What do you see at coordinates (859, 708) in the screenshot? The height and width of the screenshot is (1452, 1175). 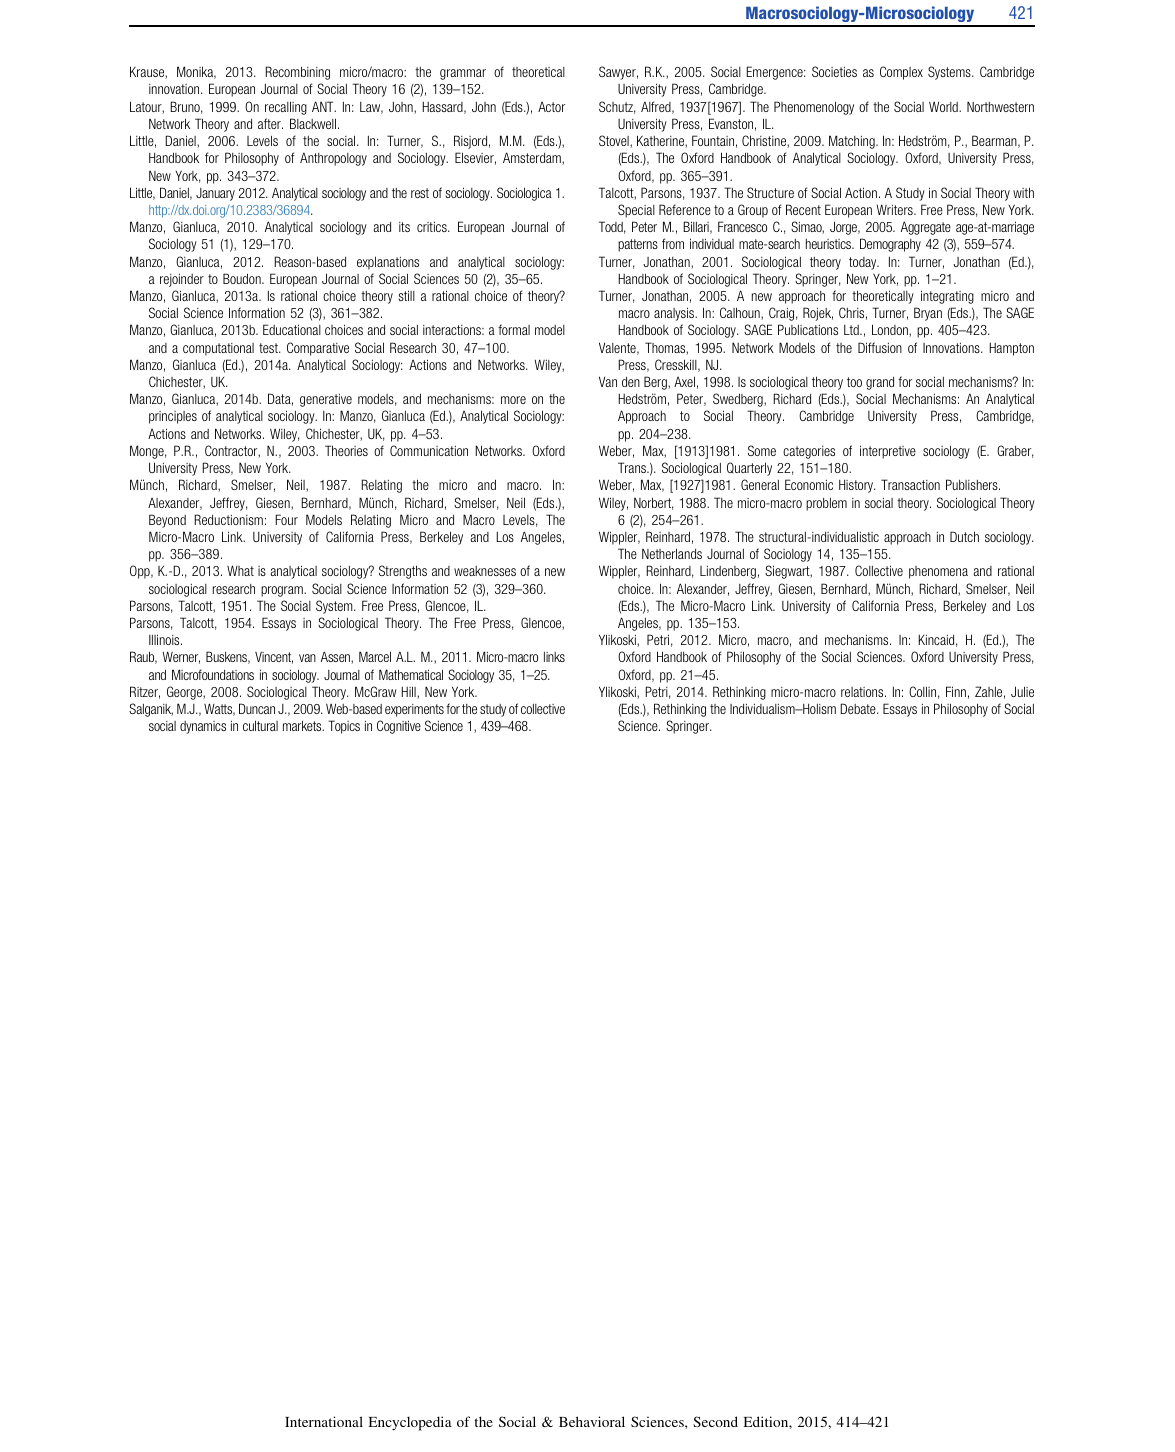 I see `Debate` at bounding box center [859, 708].
